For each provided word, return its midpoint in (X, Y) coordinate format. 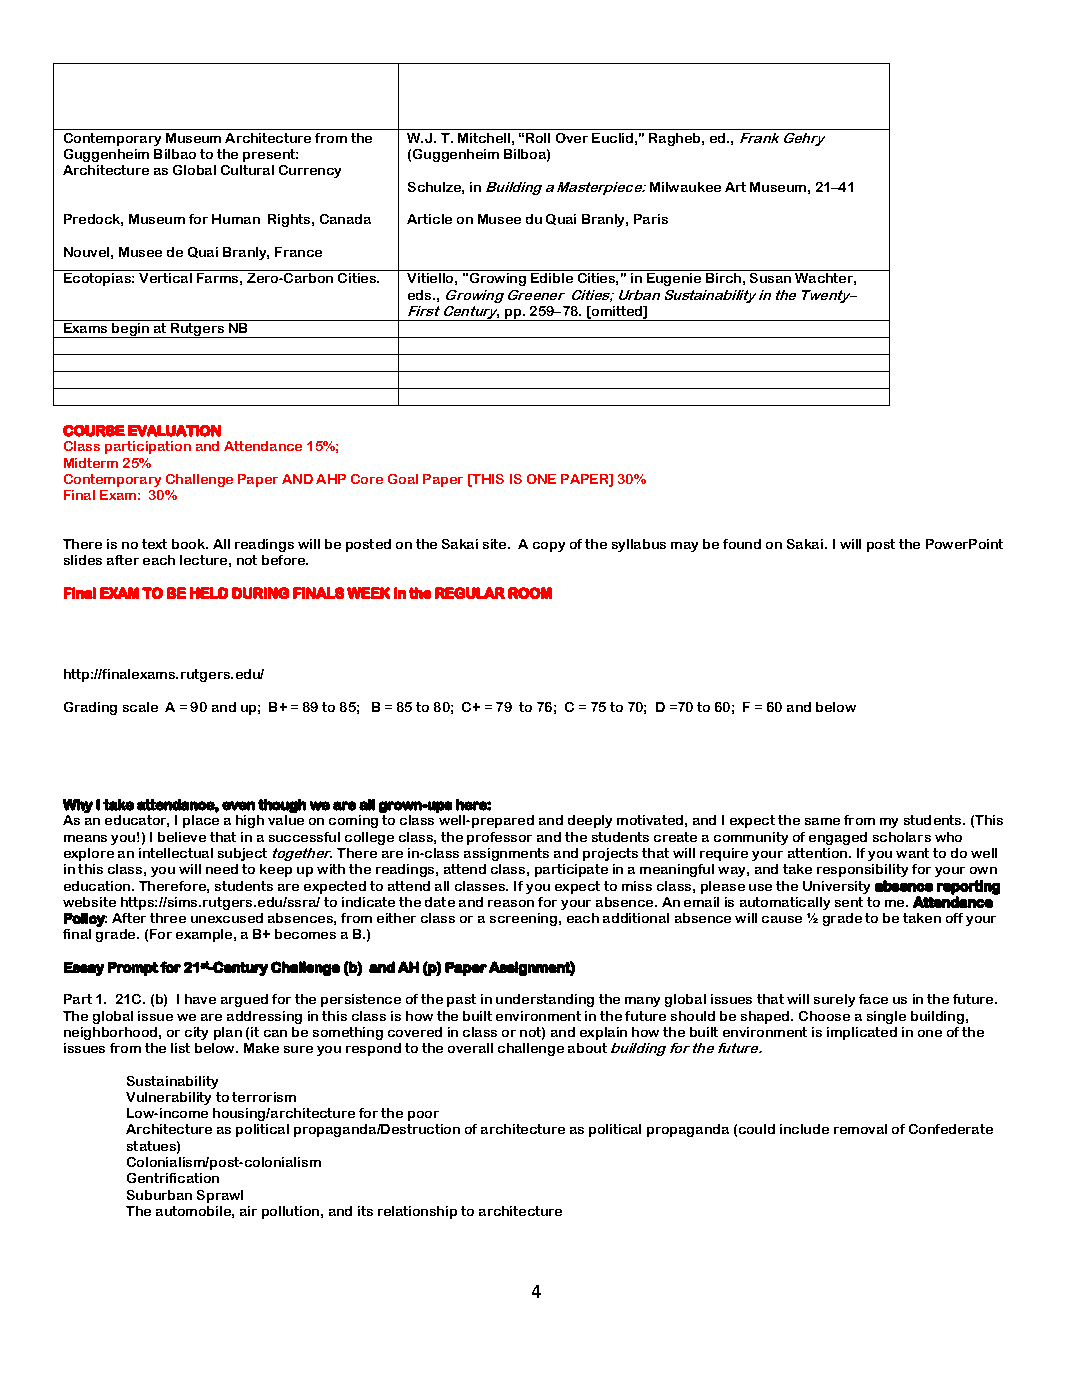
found (742, 544)
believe (182, 837)
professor (499, 838)
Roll (538, 138)
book (189, 544)
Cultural (247, 170)
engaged (838, 838)
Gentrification (173, 1178)
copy (549, 547)
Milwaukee (685, 187)
